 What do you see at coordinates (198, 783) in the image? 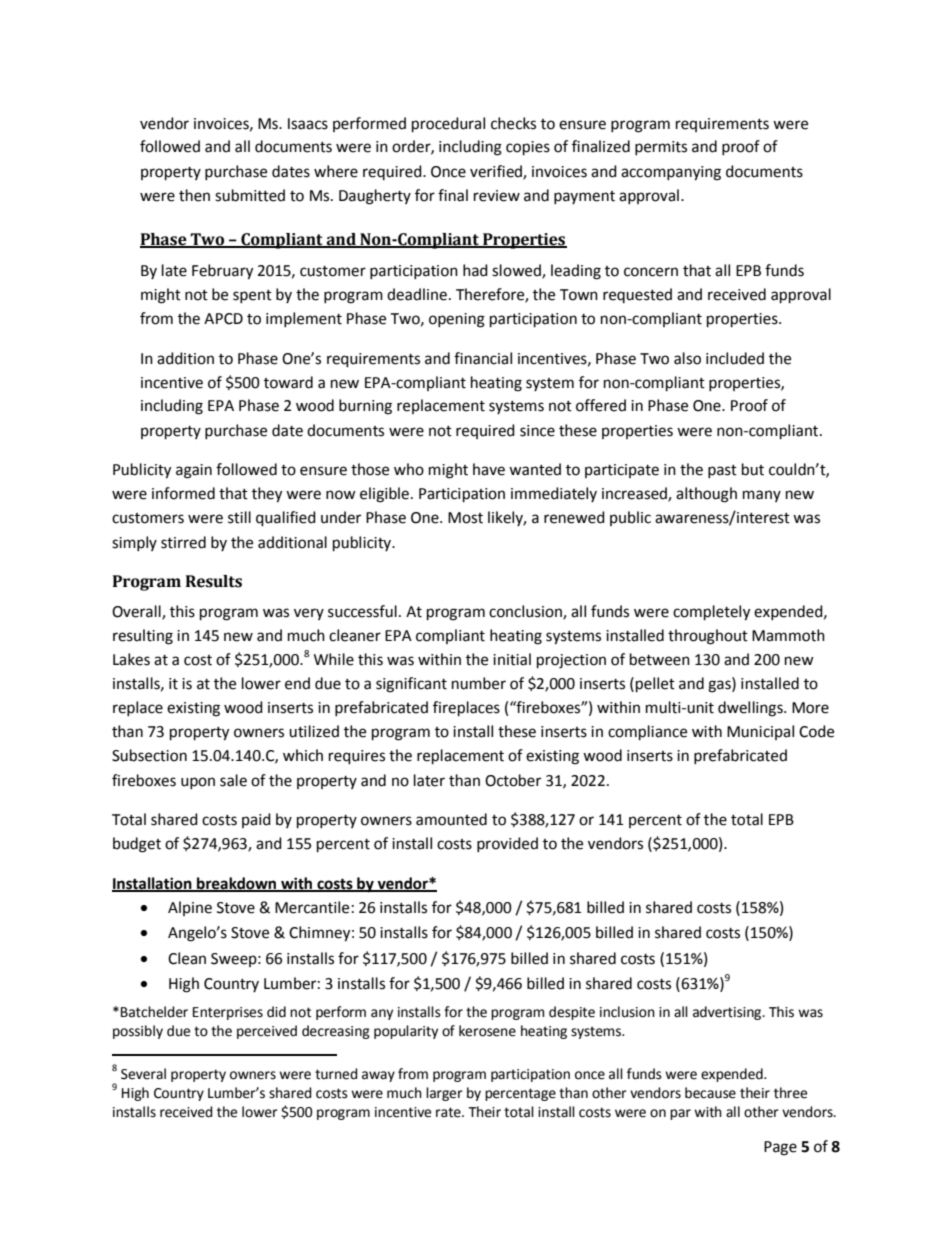
I see `upon` at bounding box center [198, 783].
